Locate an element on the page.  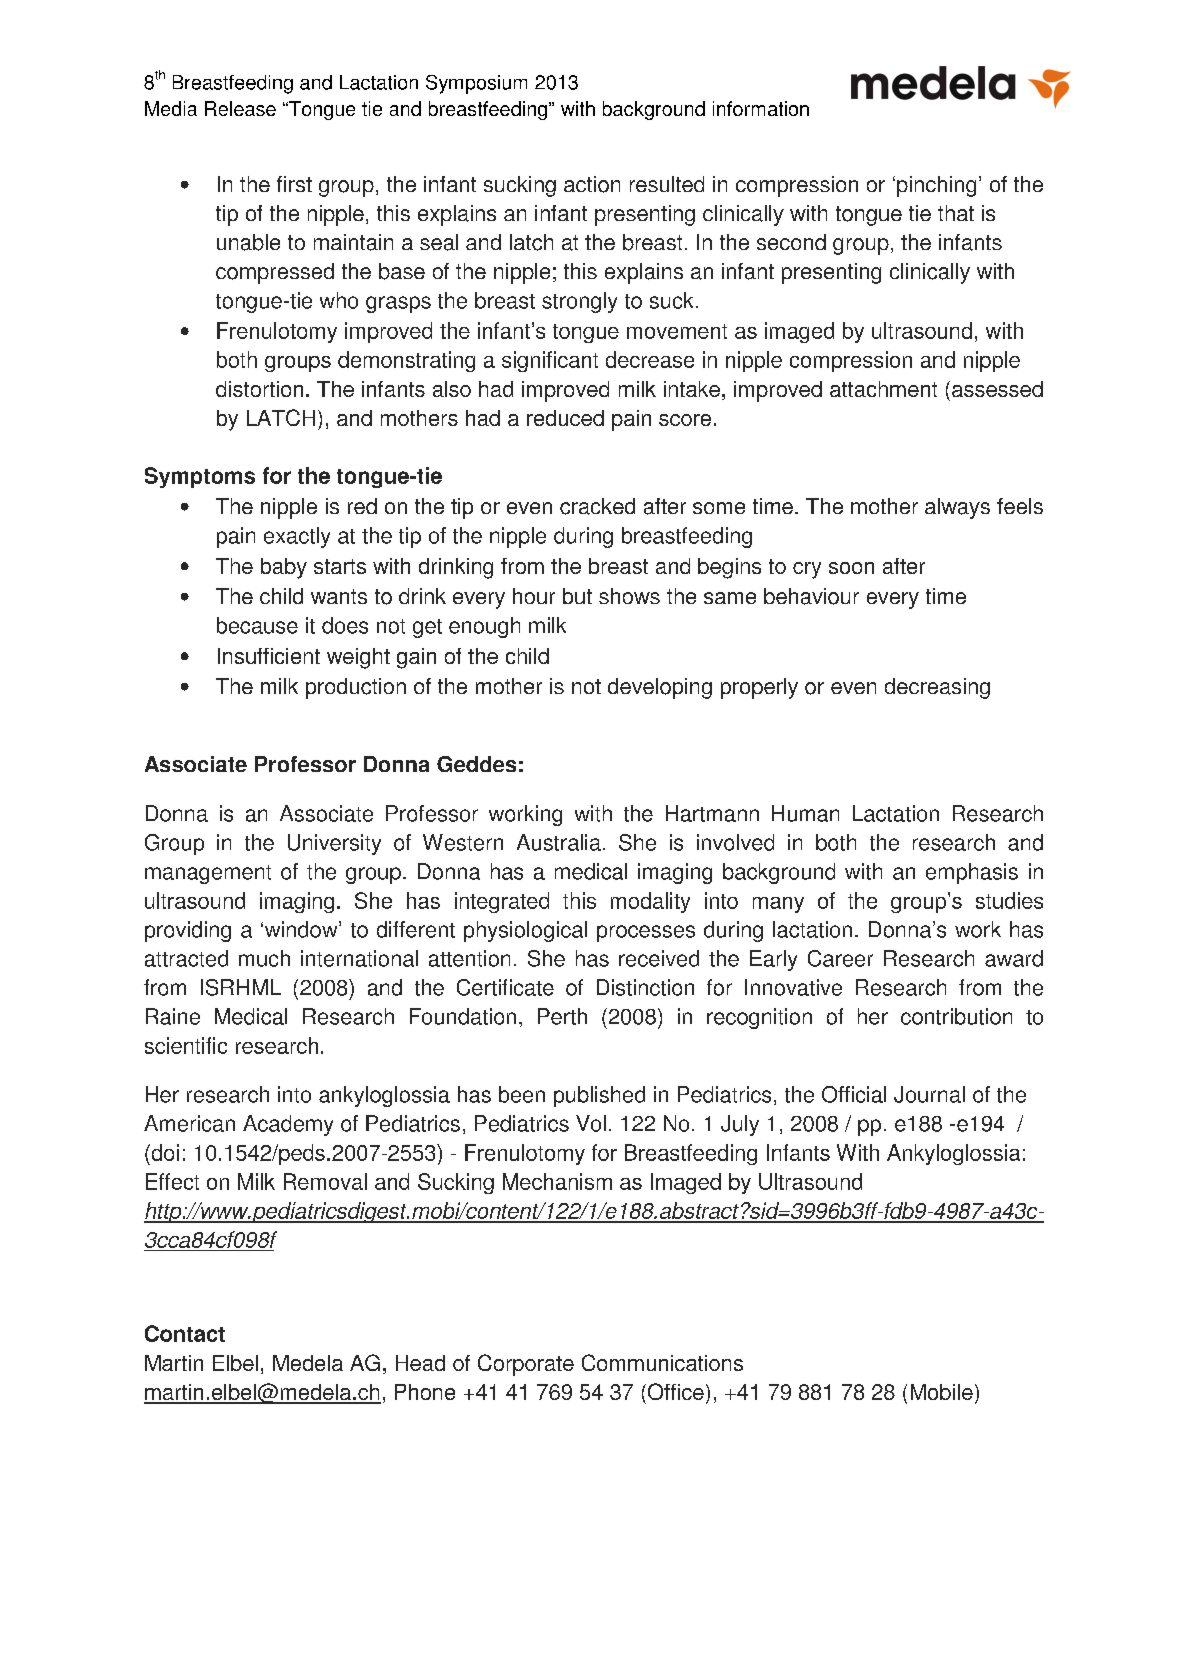
Release is located at coordinates (240, 108).
